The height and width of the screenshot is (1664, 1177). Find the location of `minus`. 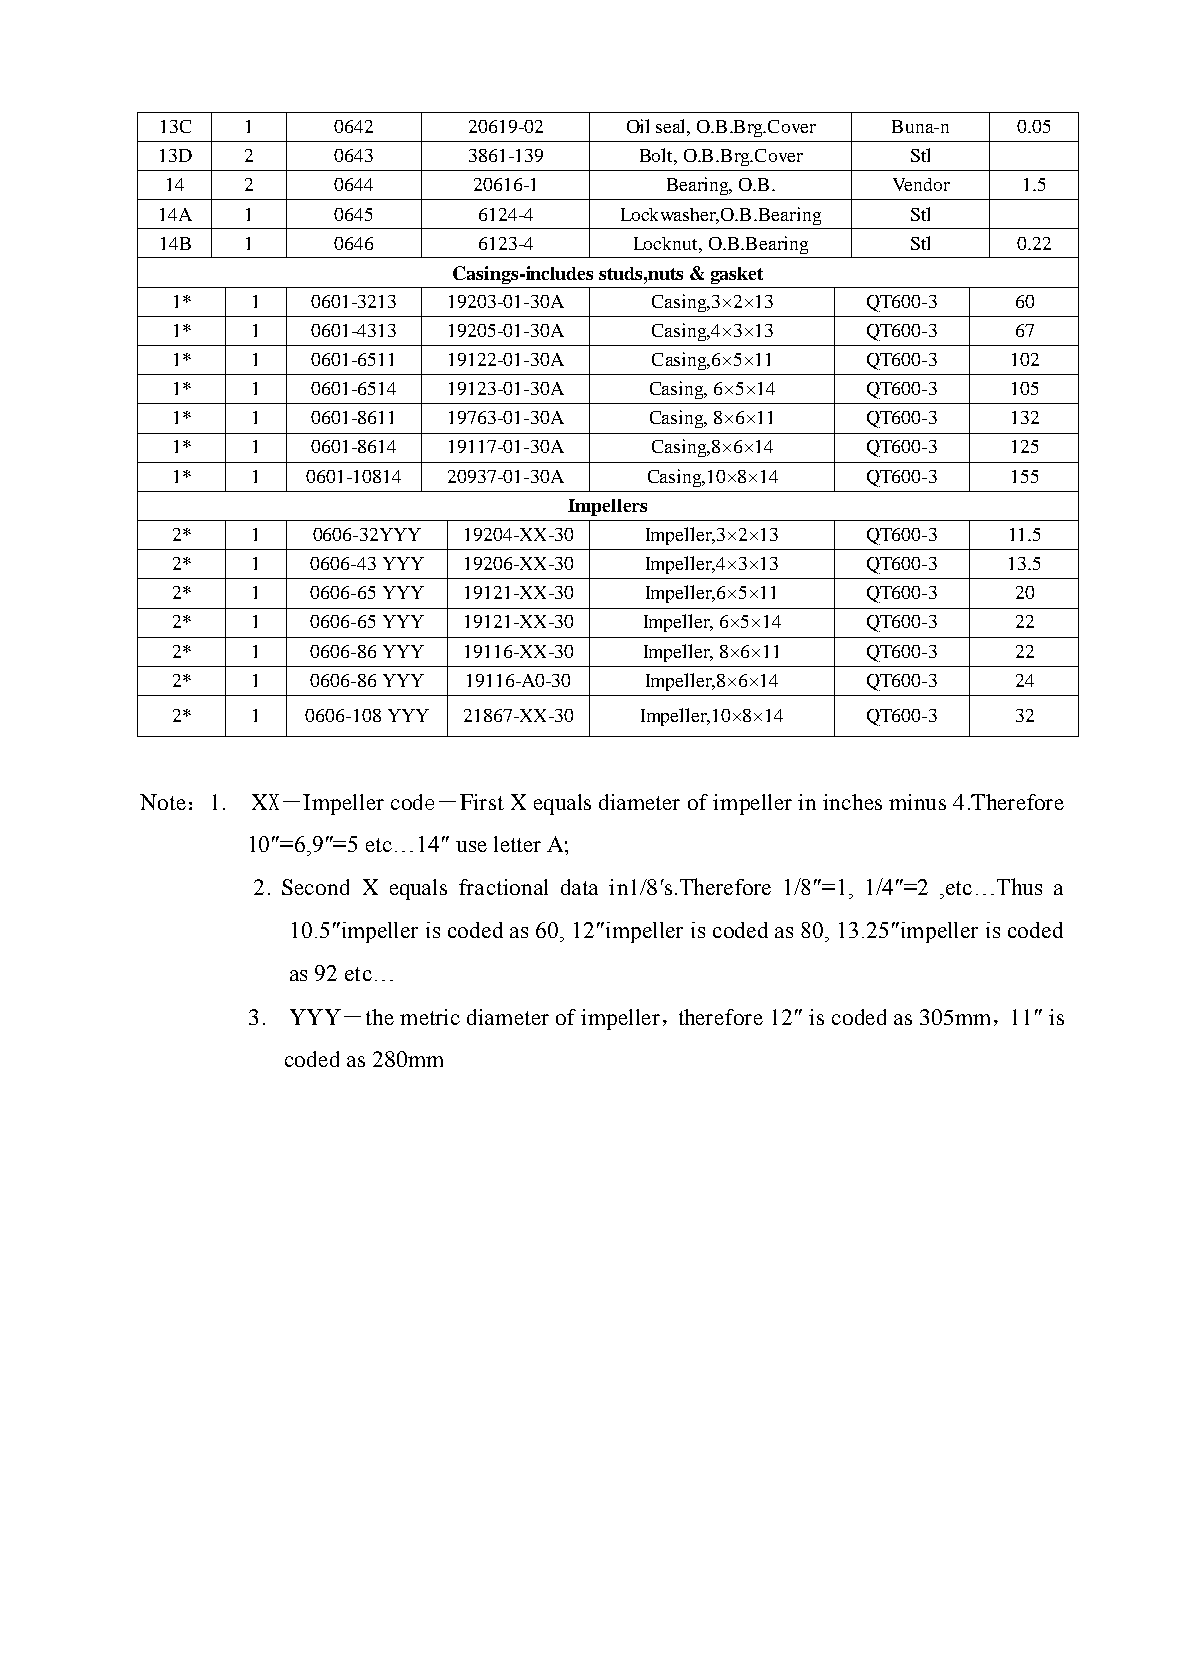

minus is located at coordinates (917, 802).
